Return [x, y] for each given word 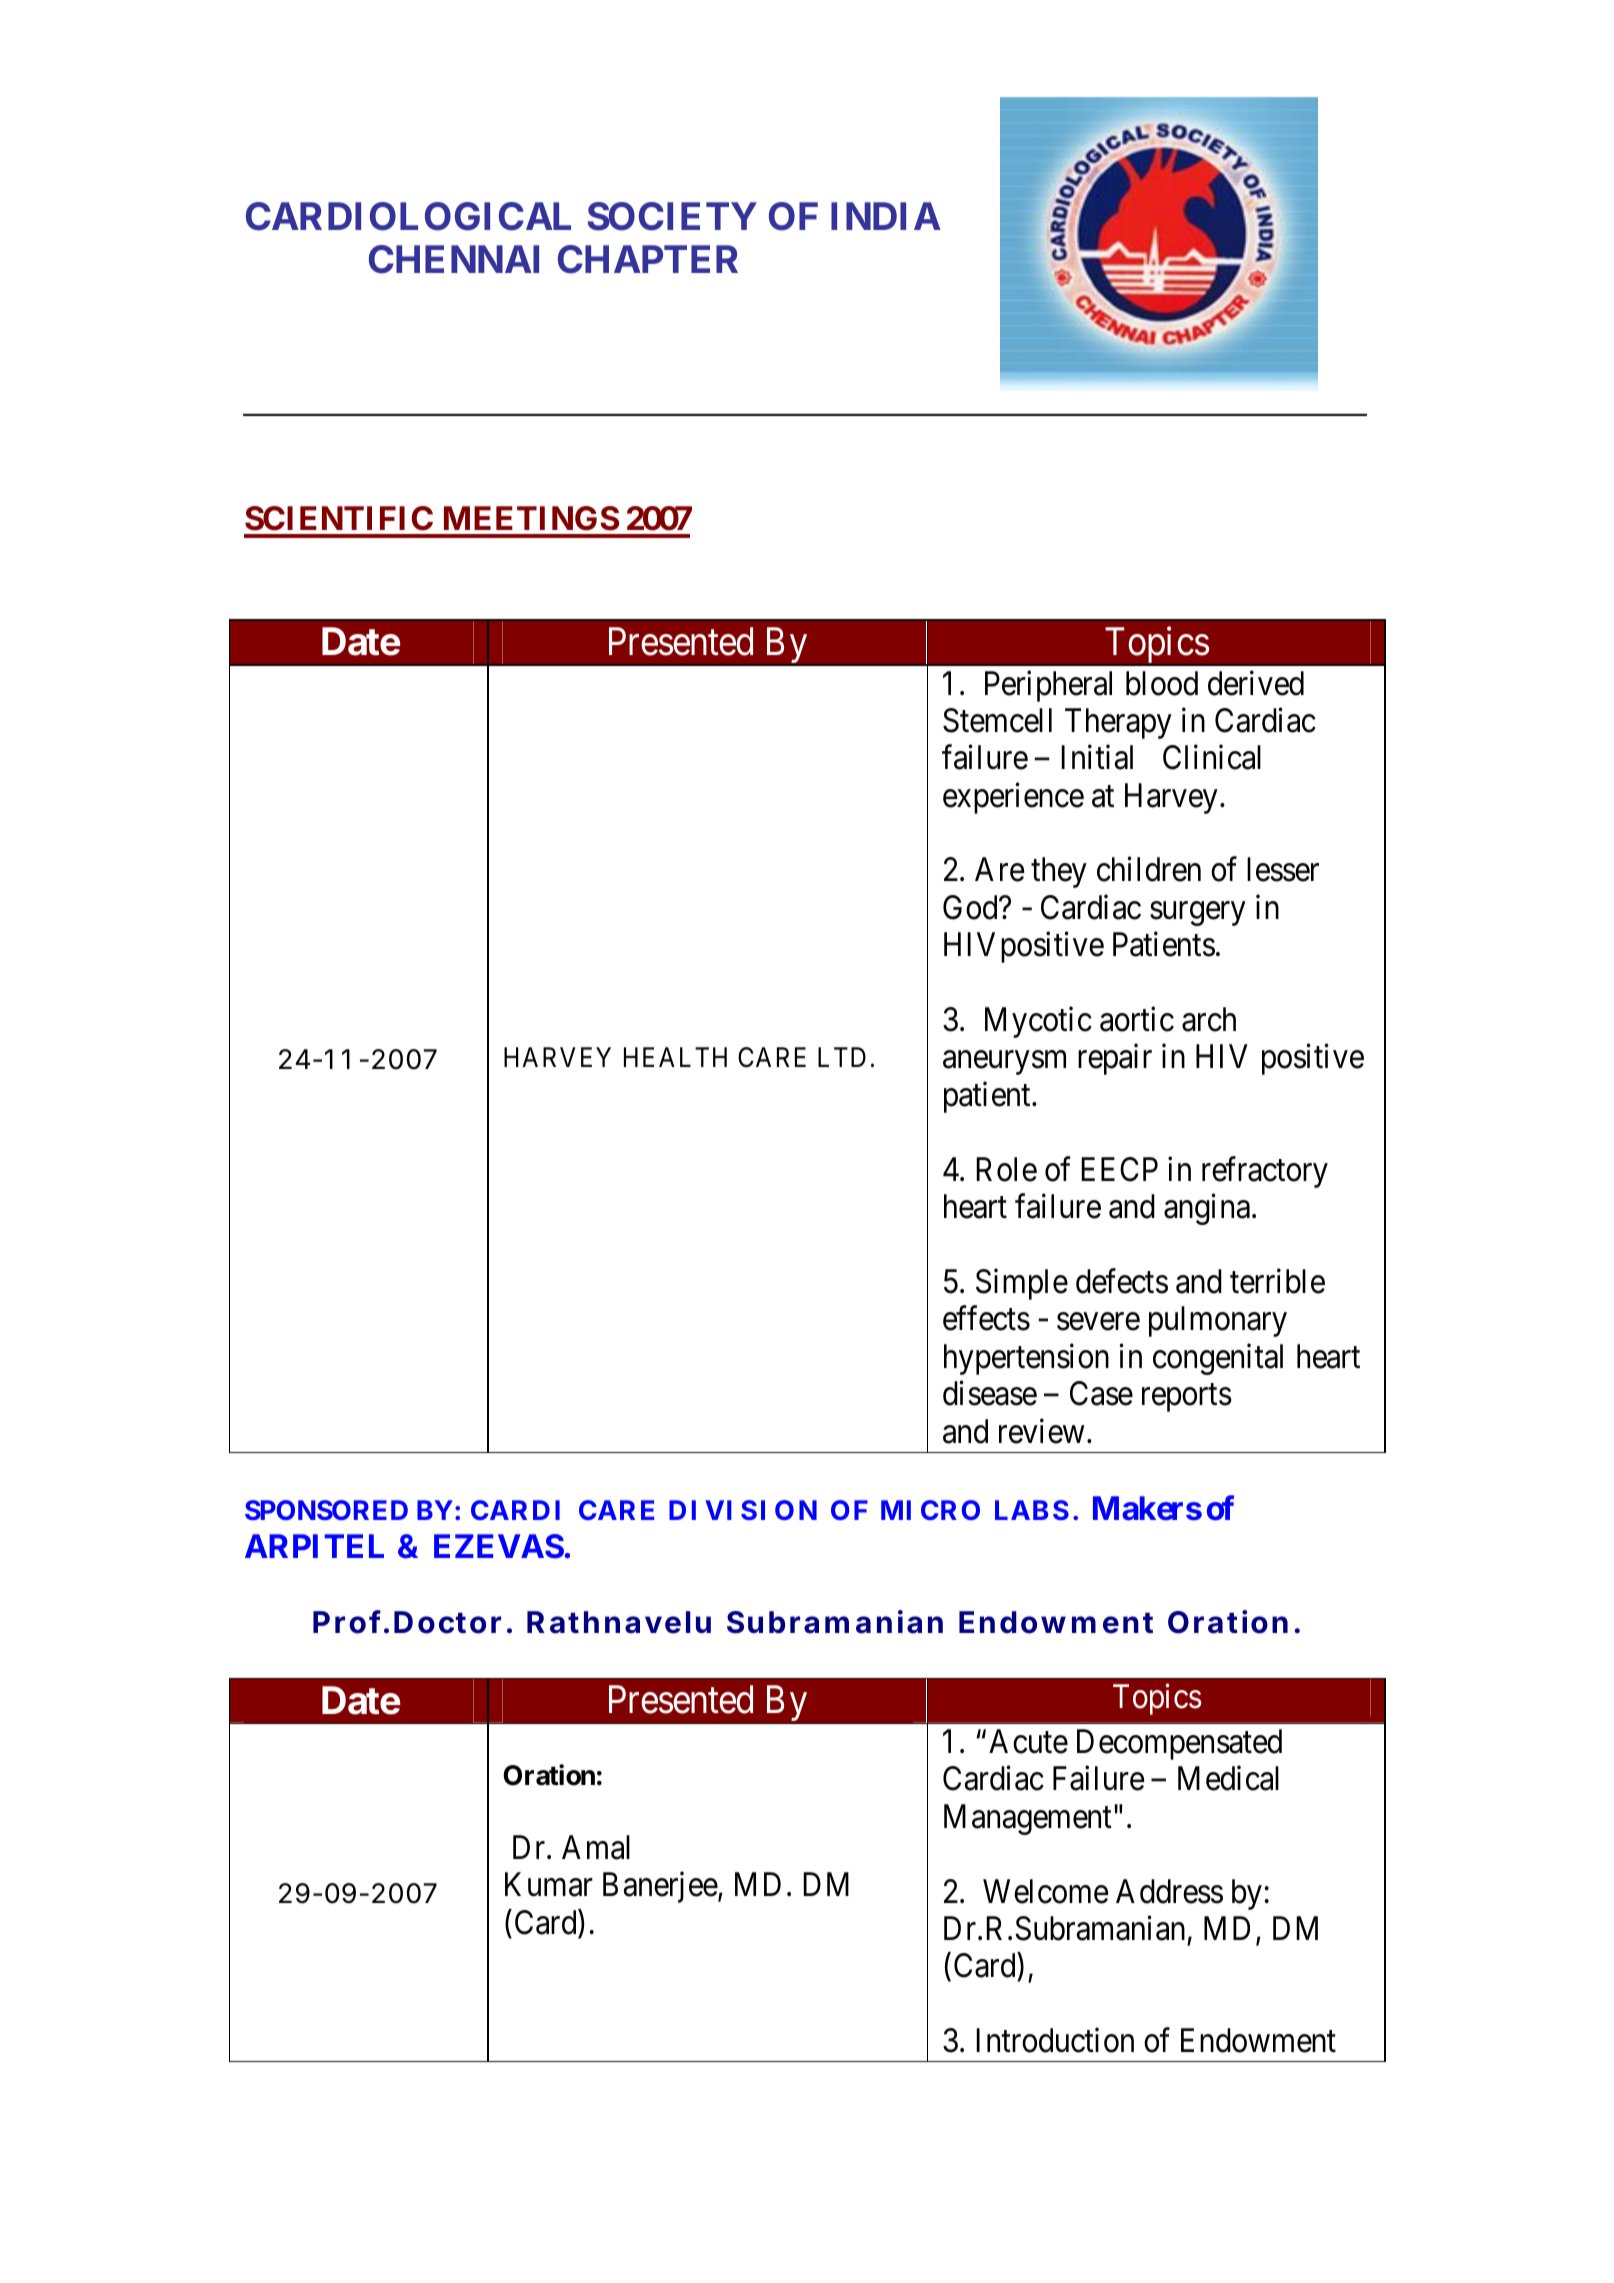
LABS [1032, 1510]
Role [1006, 1169]
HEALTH [675, 1057]
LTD [842, 1057]
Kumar [549, 1885]
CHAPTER [648, 259]
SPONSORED [326, 1510]
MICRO [930, 1510]
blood [1162, 683]
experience [1013, 798]
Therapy [1118, 723]
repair [1115, 1059]
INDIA [886, 216]
